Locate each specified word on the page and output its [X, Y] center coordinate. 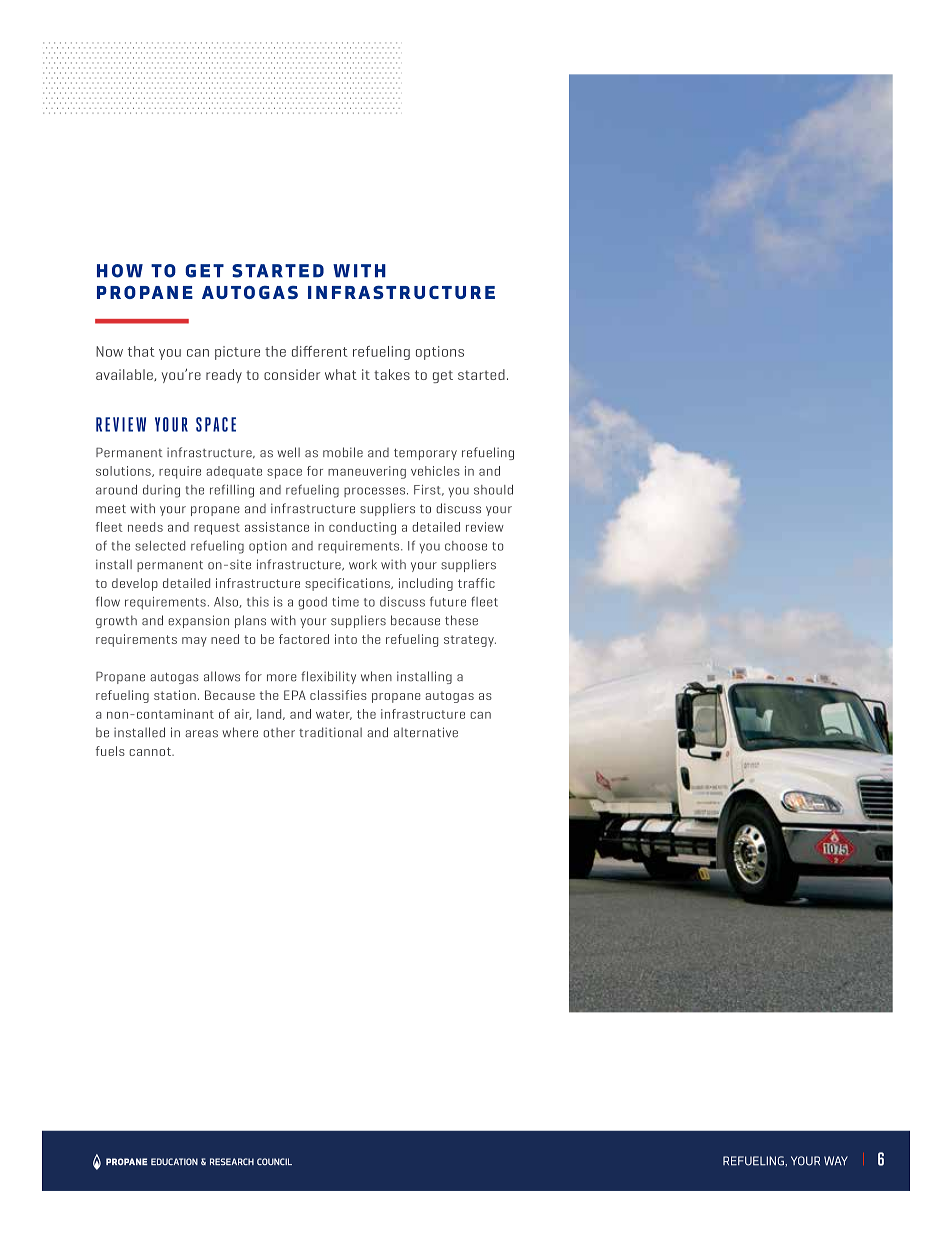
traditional [330, 732]
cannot [151, 751]
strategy [470, 641]
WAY [836, 1161]
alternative [426, 732]
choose [466, 546]
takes [392, 374]
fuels [110, 751]
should [493, 490]
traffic [476, 583]
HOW [120, 271]
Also [227, 602]
